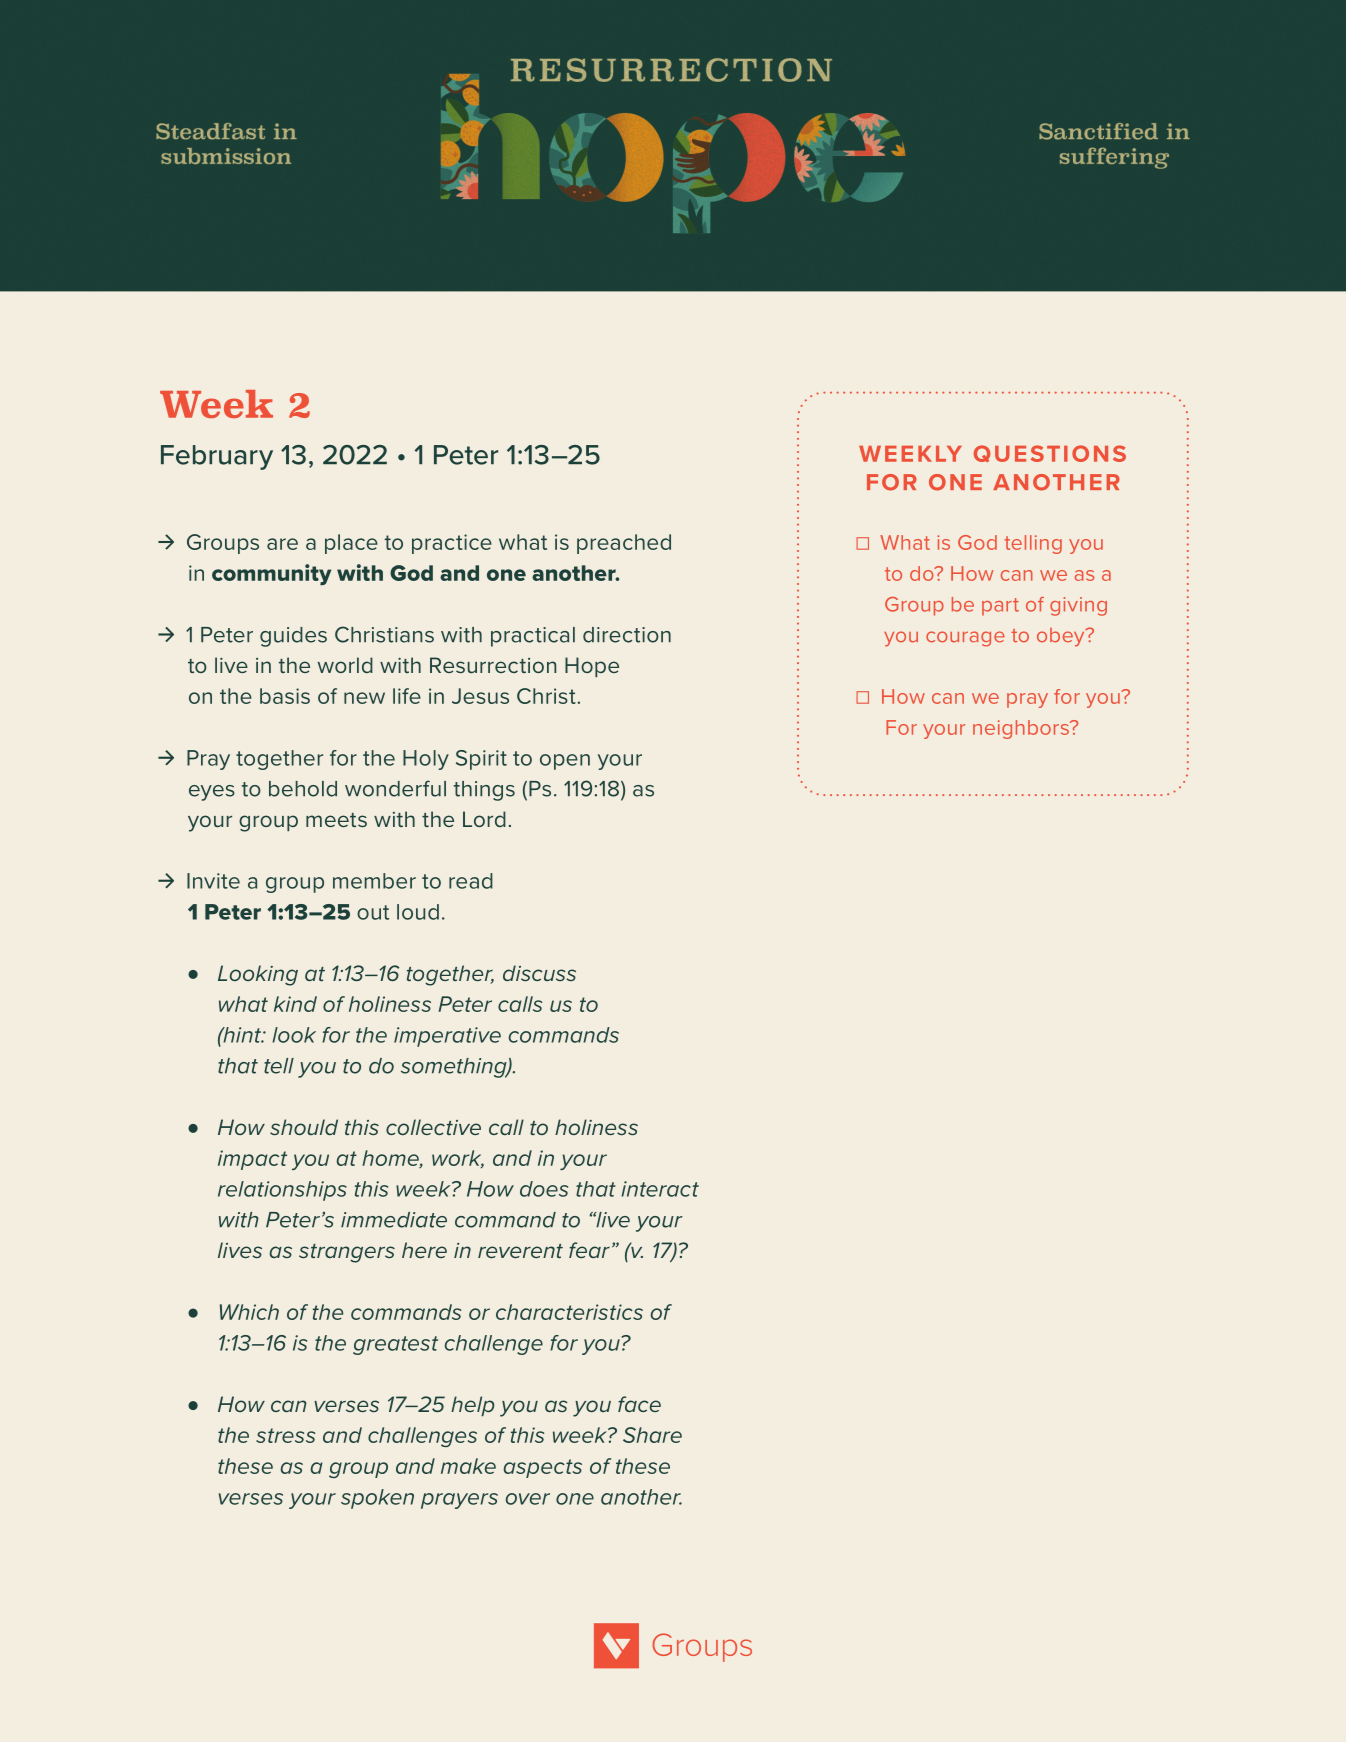  I want to click on kind, so click(295, 1004).
